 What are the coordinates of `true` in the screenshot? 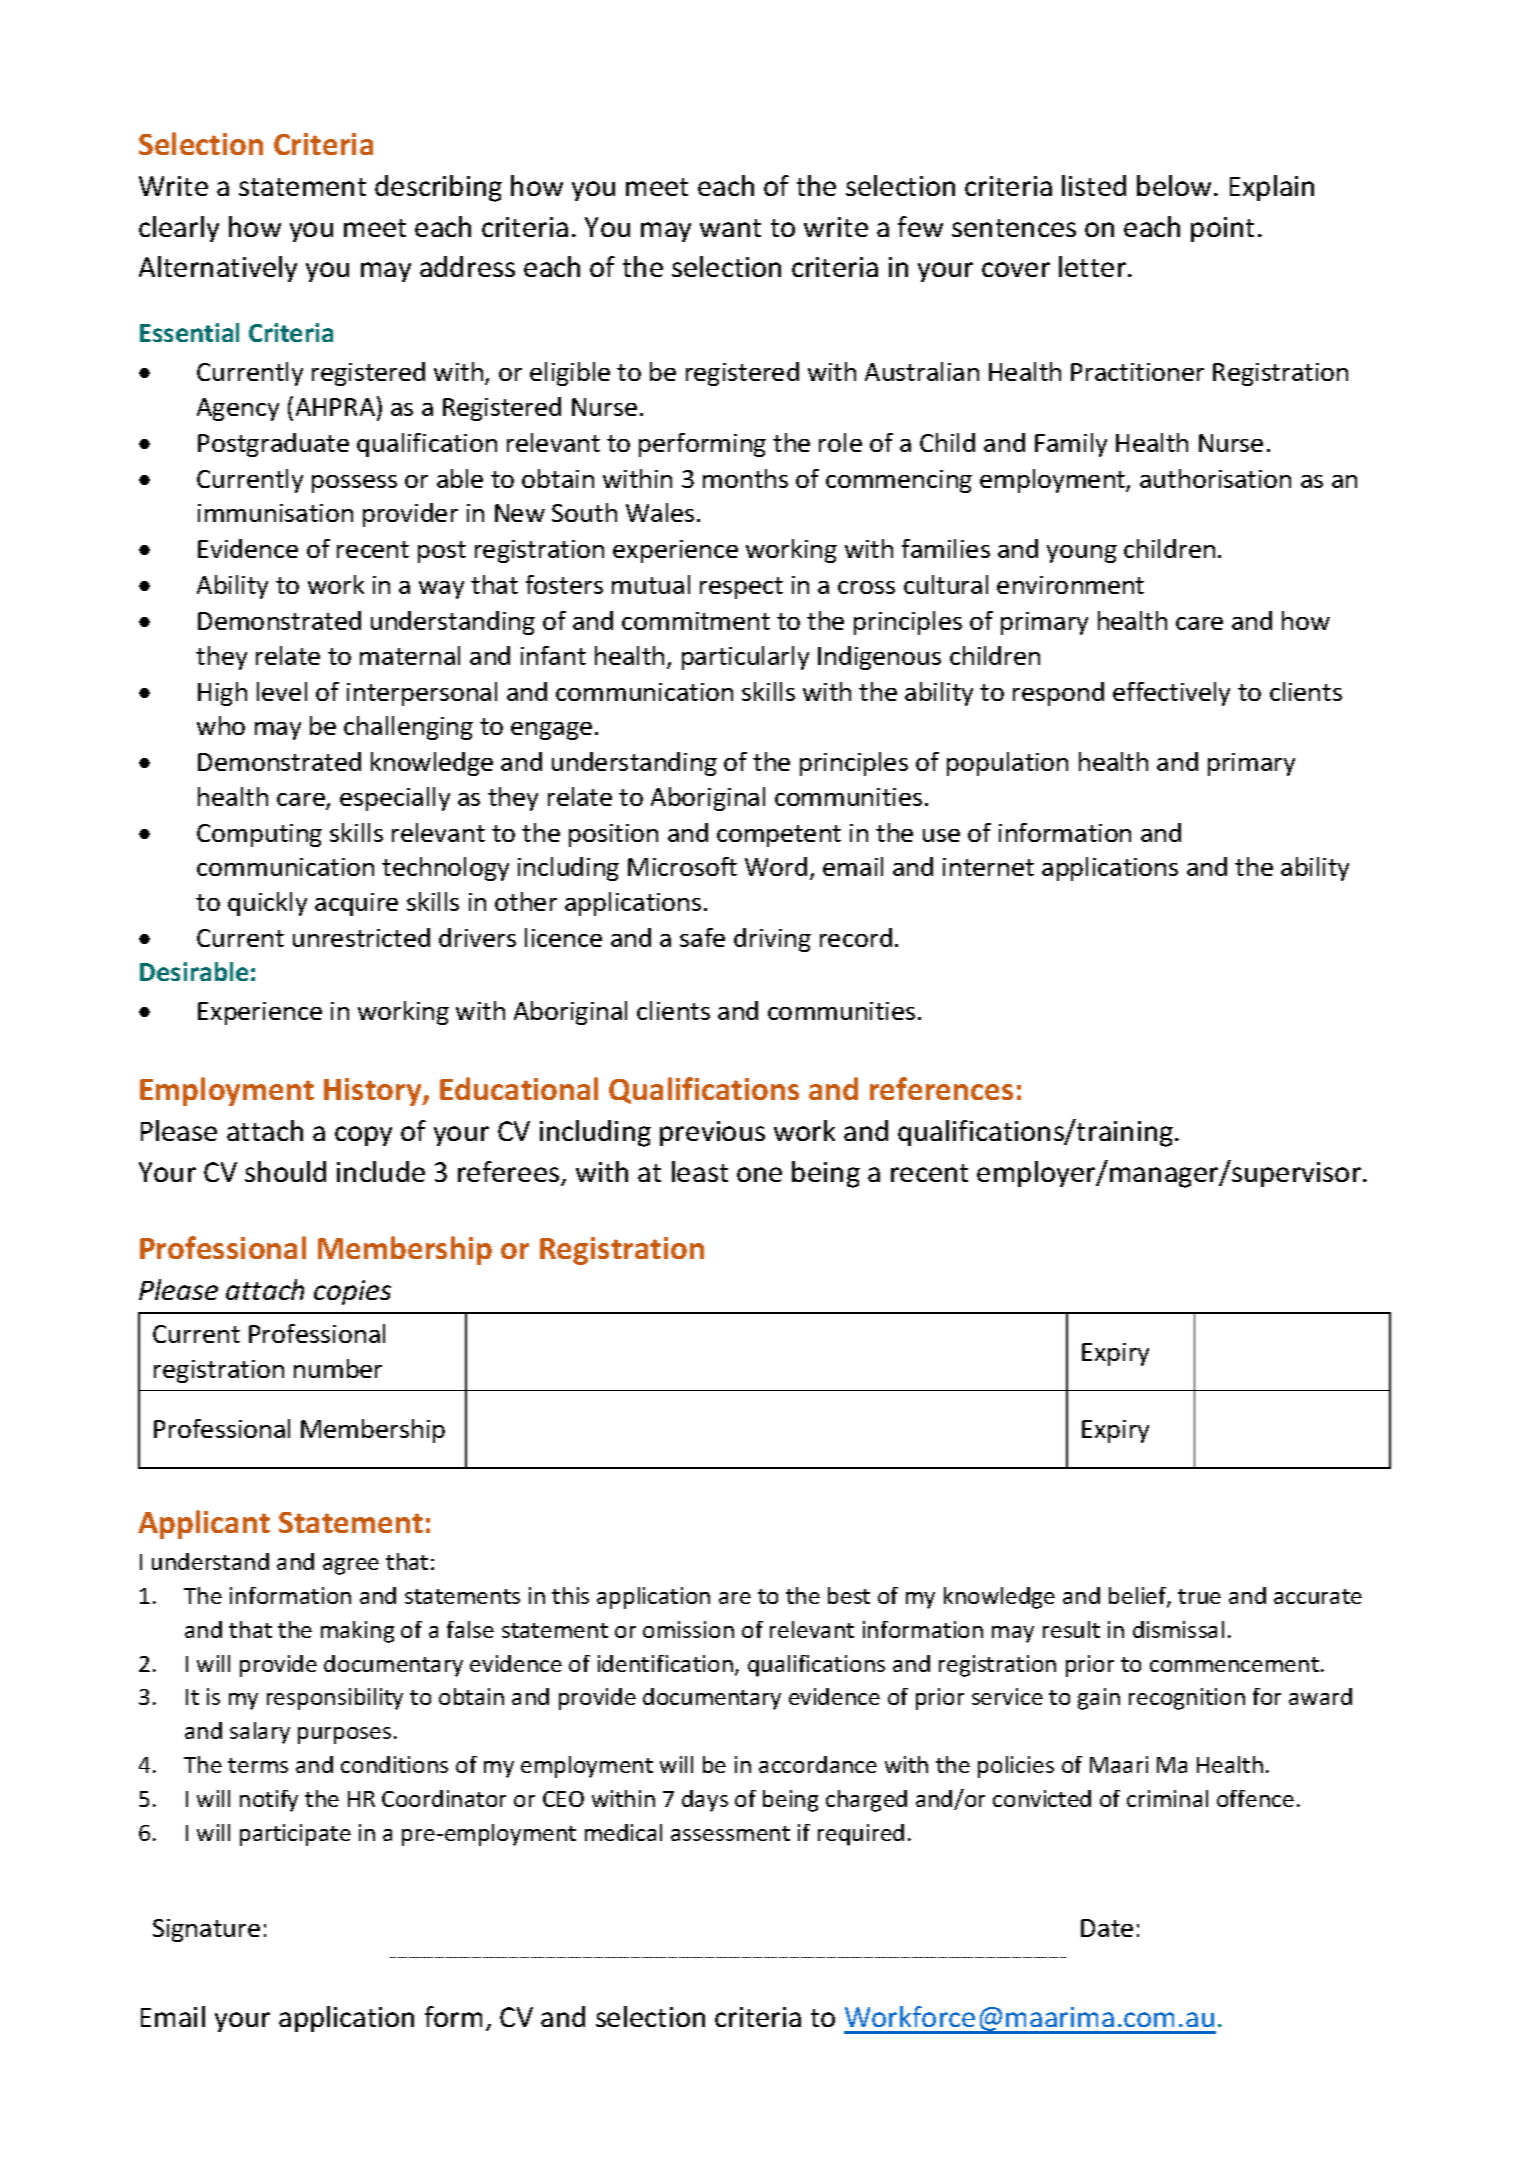 It's located at (1199, 1596).
